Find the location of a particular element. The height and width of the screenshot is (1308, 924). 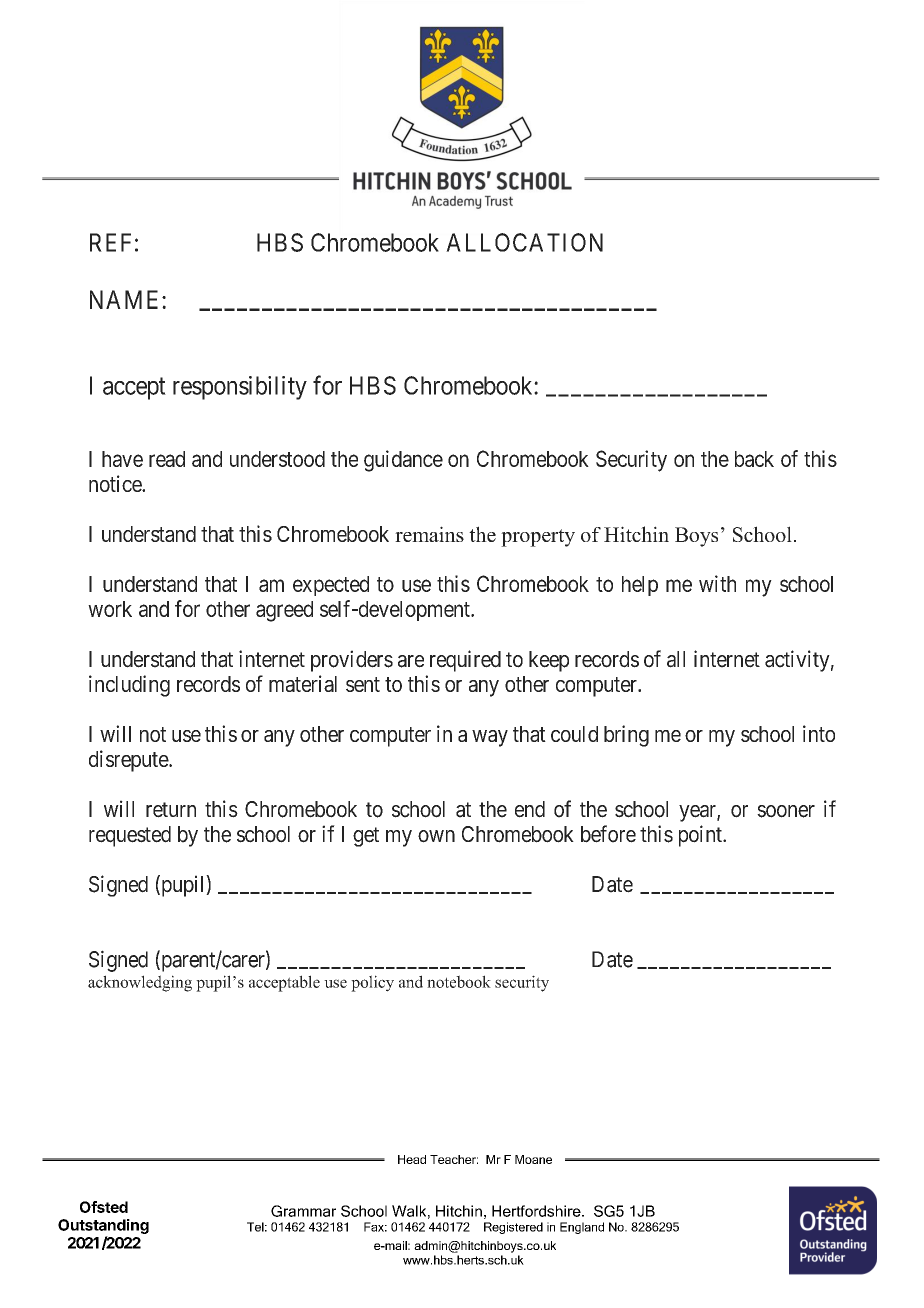

into is located at coordinates (819, 733).
